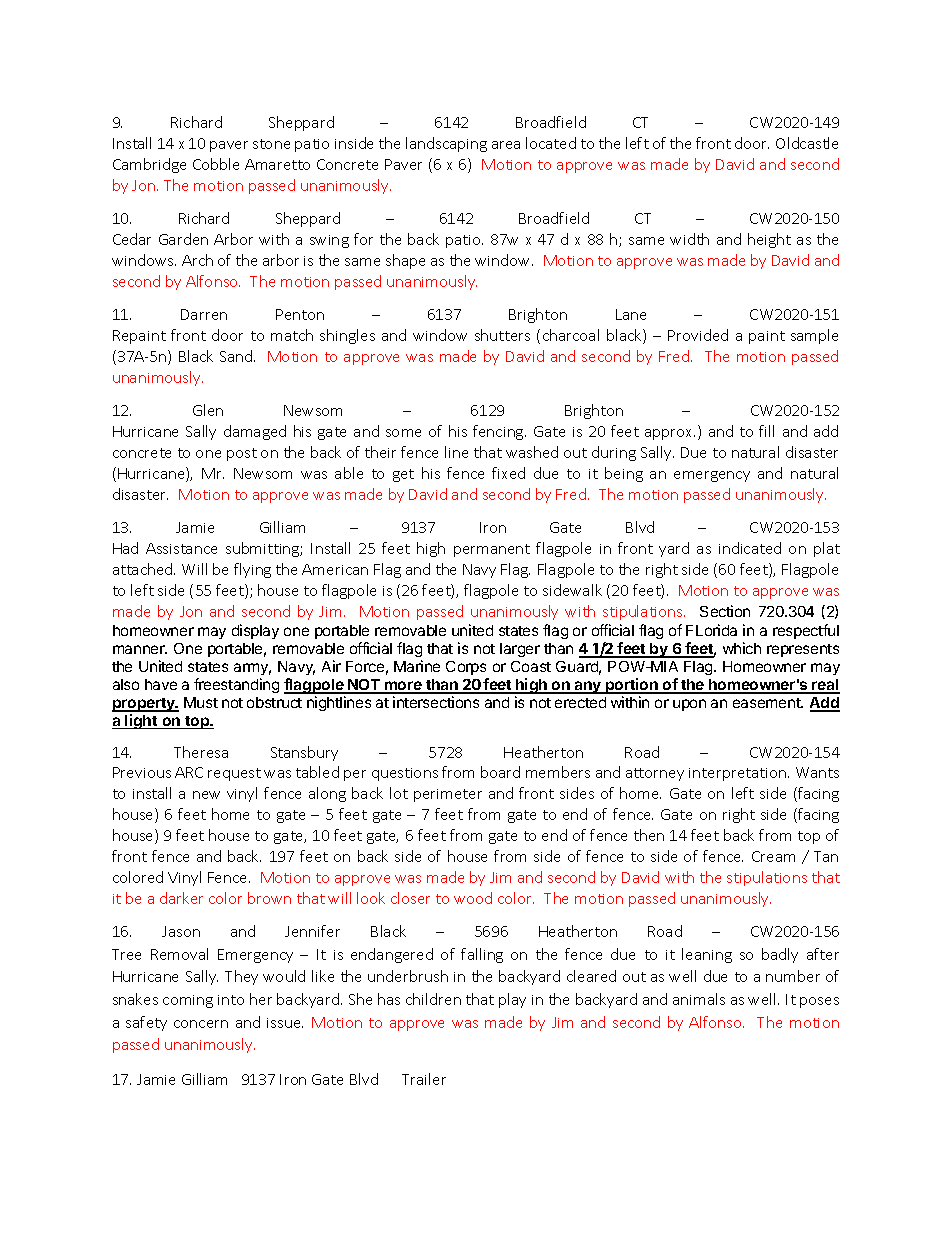 The image size is (952, 1233). I want to click on animals, so click(699, 999).
